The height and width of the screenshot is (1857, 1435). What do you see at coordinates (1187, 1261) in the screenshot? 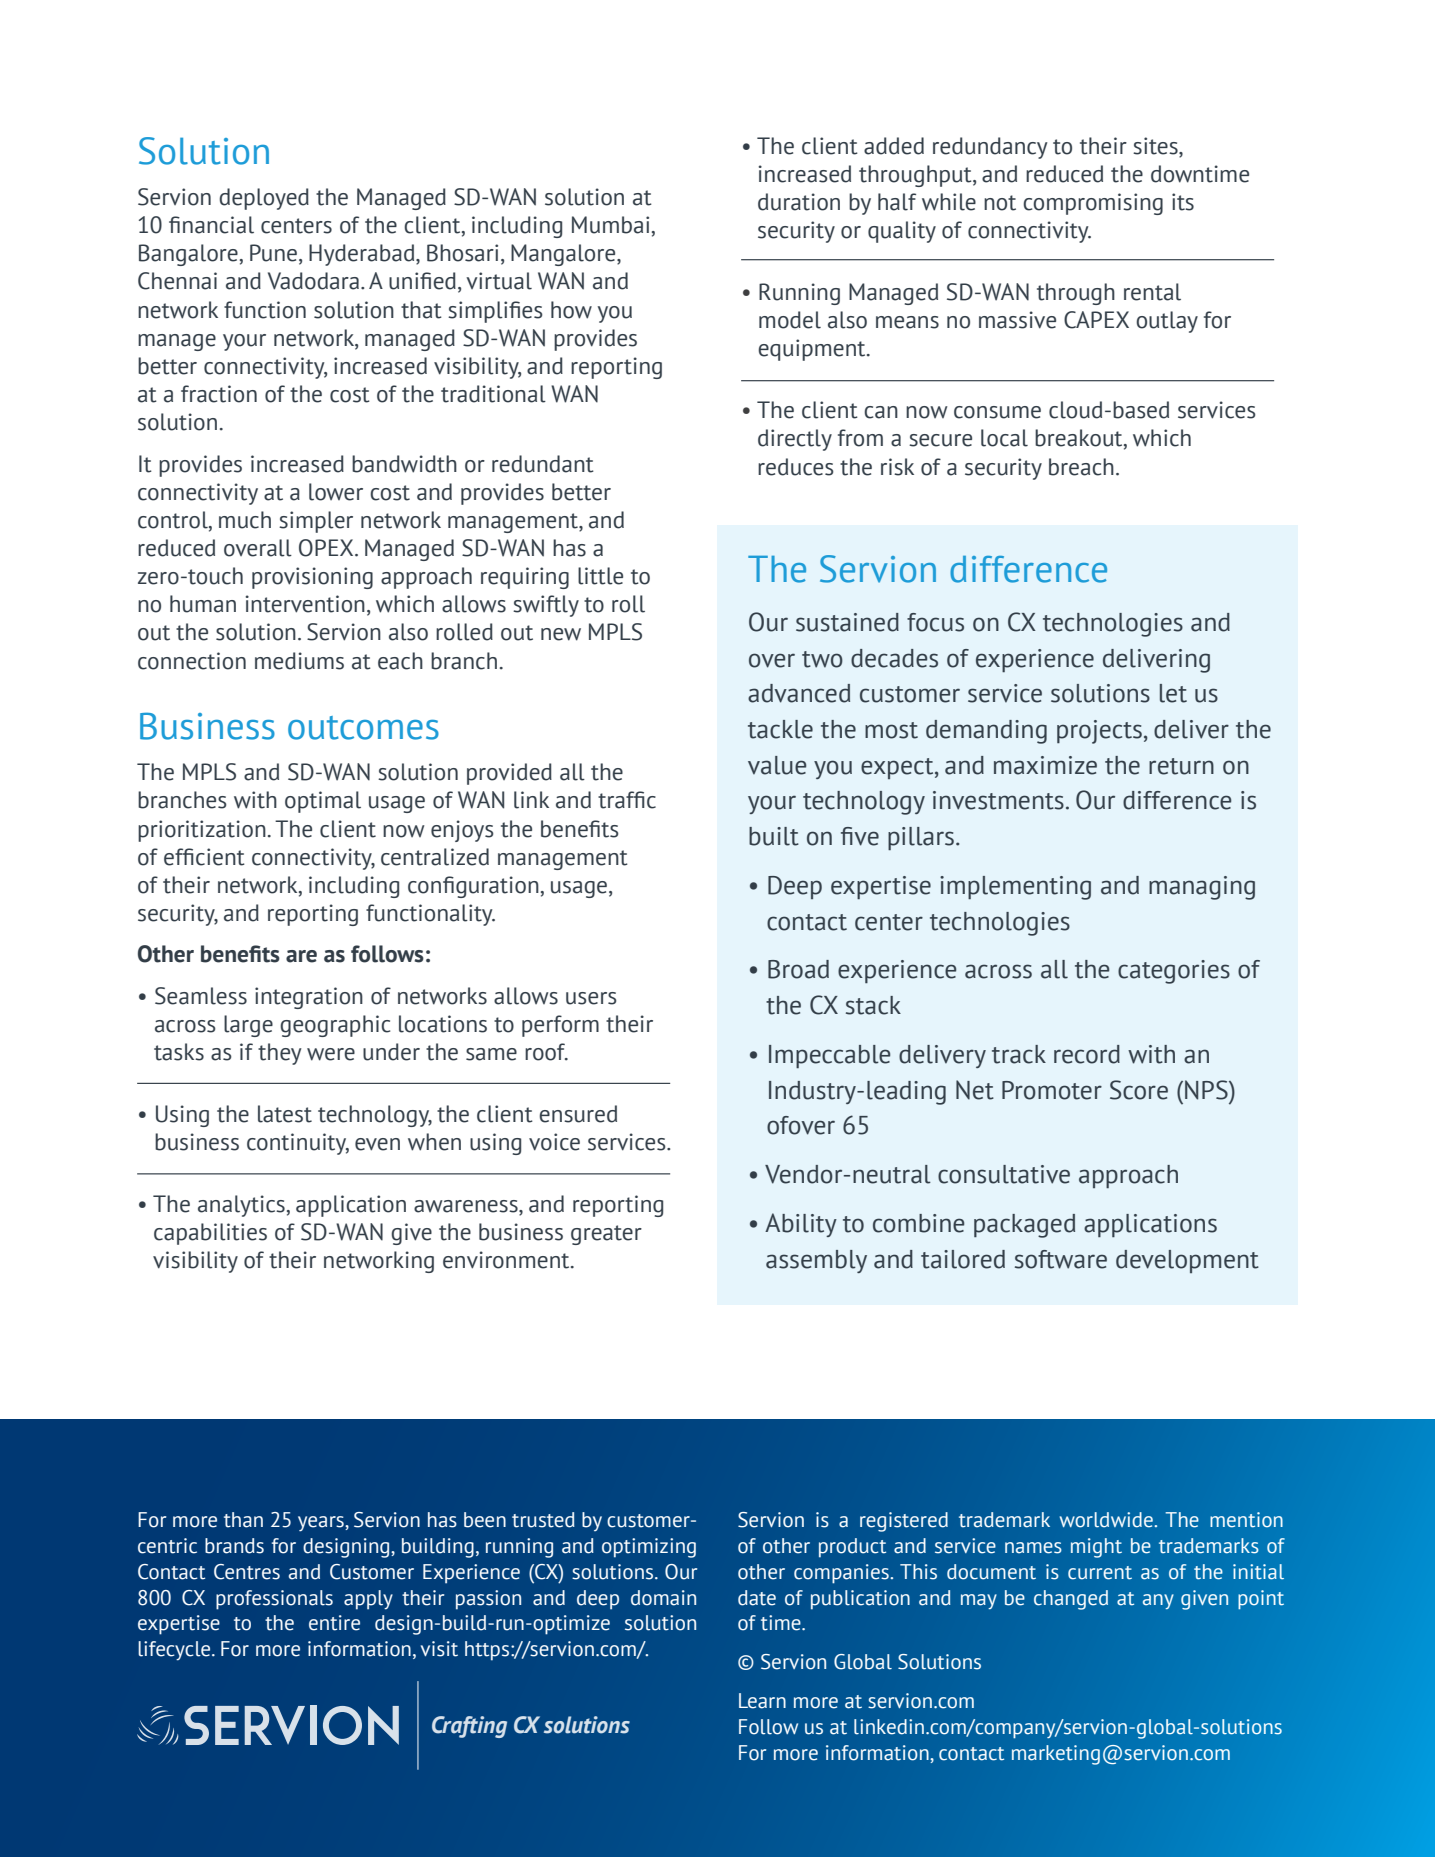
I see `development` at bounding box center [1187, 1261].
